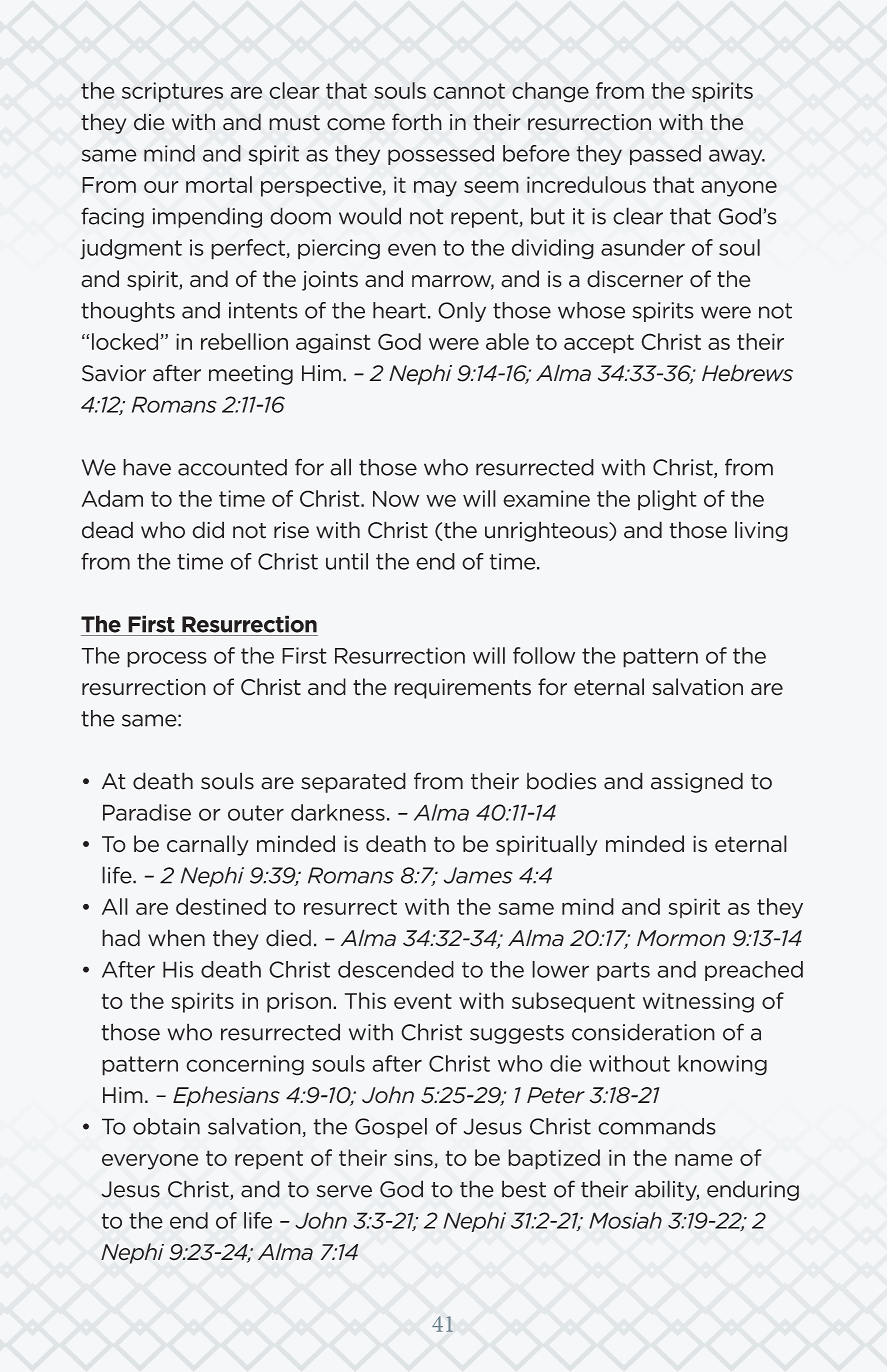 This page has width=887, height=1372. I want to click on process, so click(167, 659).
